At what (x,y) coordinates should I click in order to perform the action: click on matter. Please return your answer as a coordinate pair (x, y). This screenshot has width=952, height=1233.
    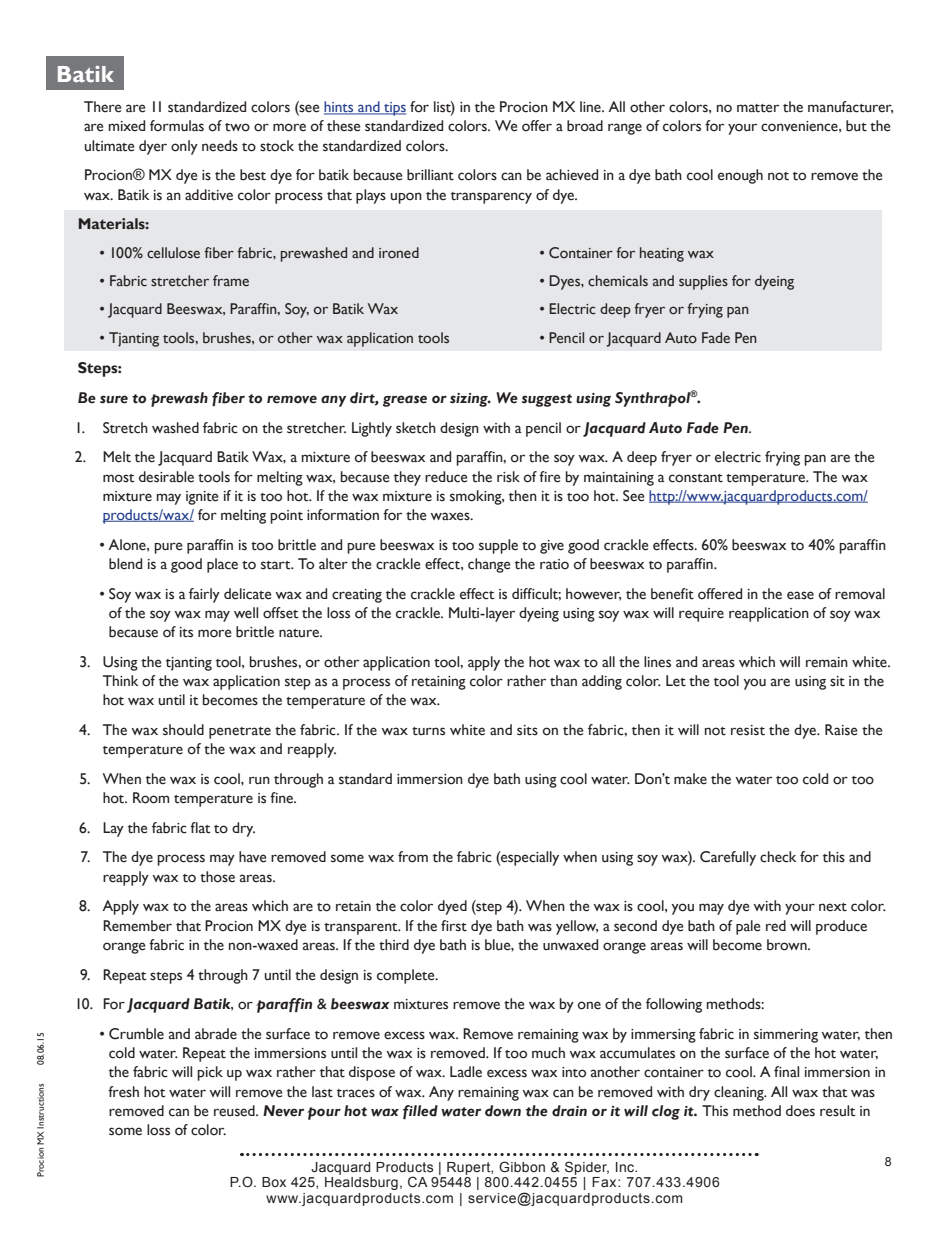
    Looking at the image, I should click on (758, 108).
